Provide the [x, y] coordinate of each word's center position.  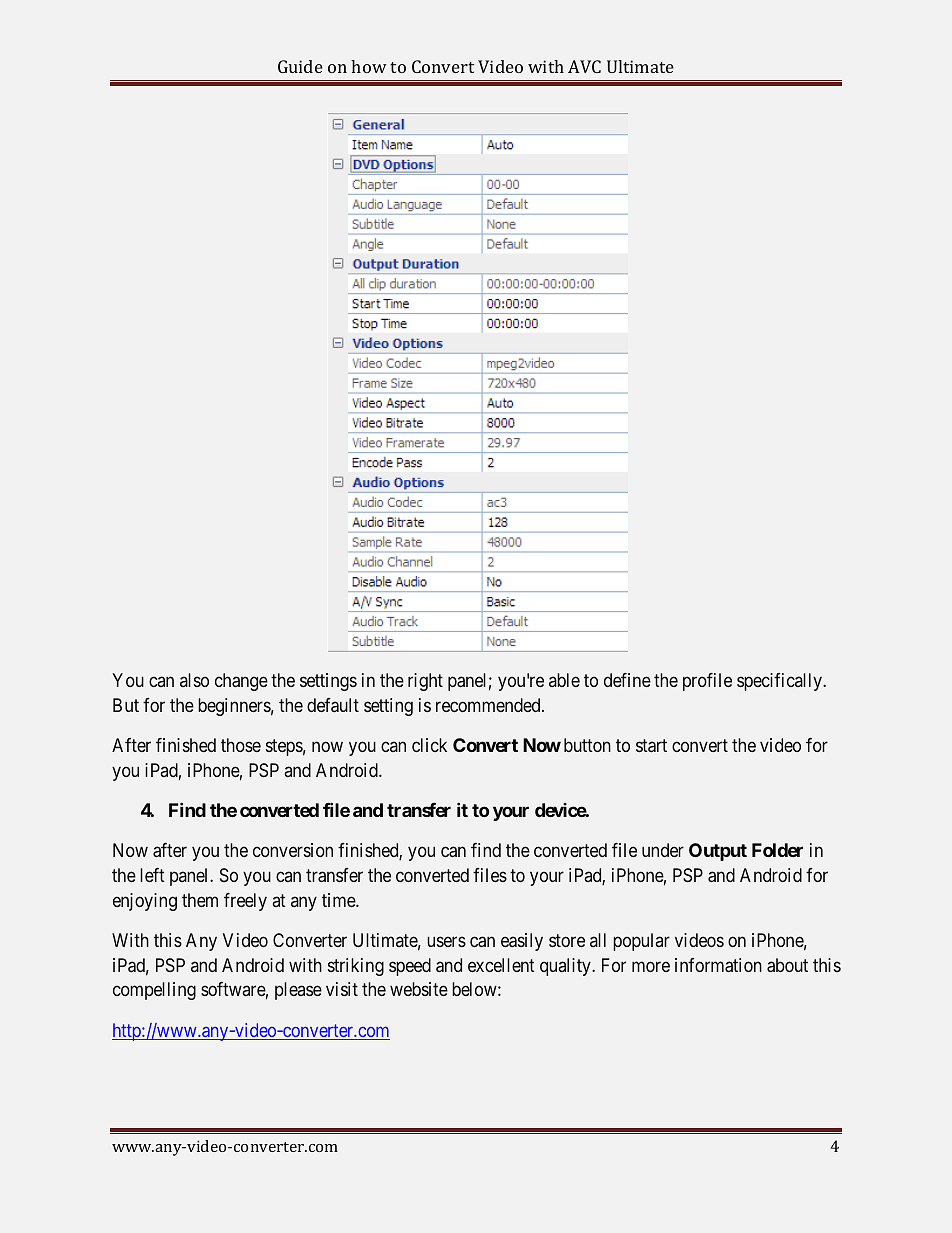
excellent [501, 965]
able [564, 680]
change [241, 682]
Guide [300, 66]
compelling [154, 991]
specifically [780, 682]
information [718, 965]
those [241, 745]
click [429, 745]
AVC [584, 66]
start [651, 745]
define [627, 680]
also [194, 680]
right [425, 682]
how [369, 66]
